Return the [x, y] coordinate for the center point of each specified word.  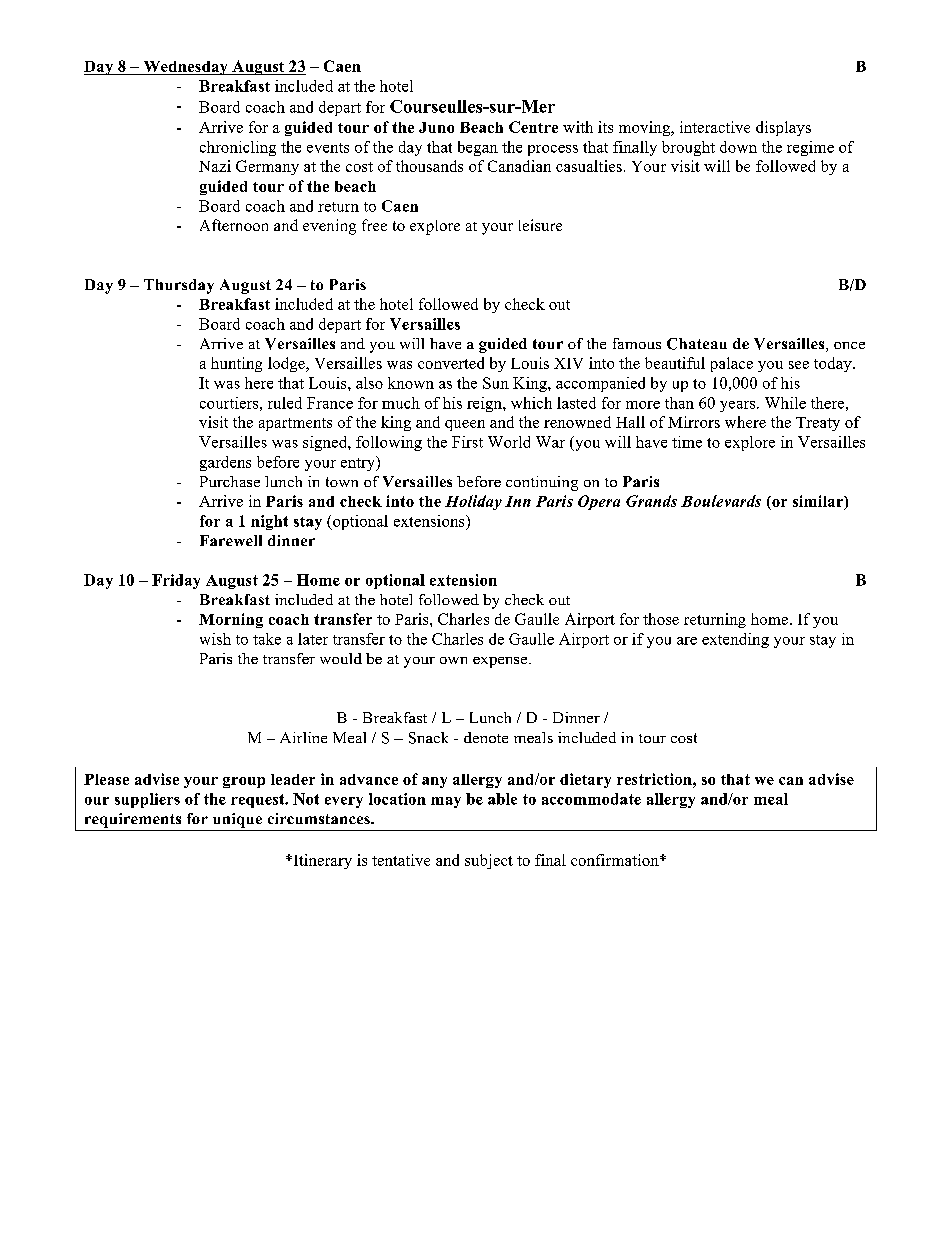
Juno [436, 127]
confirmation [616, 860]
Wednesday [185, 68]
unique [237, 820]
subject [489, 861]
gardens [225, 463]
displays [783, 128]
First [467, 442]
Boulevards [721, 501]
